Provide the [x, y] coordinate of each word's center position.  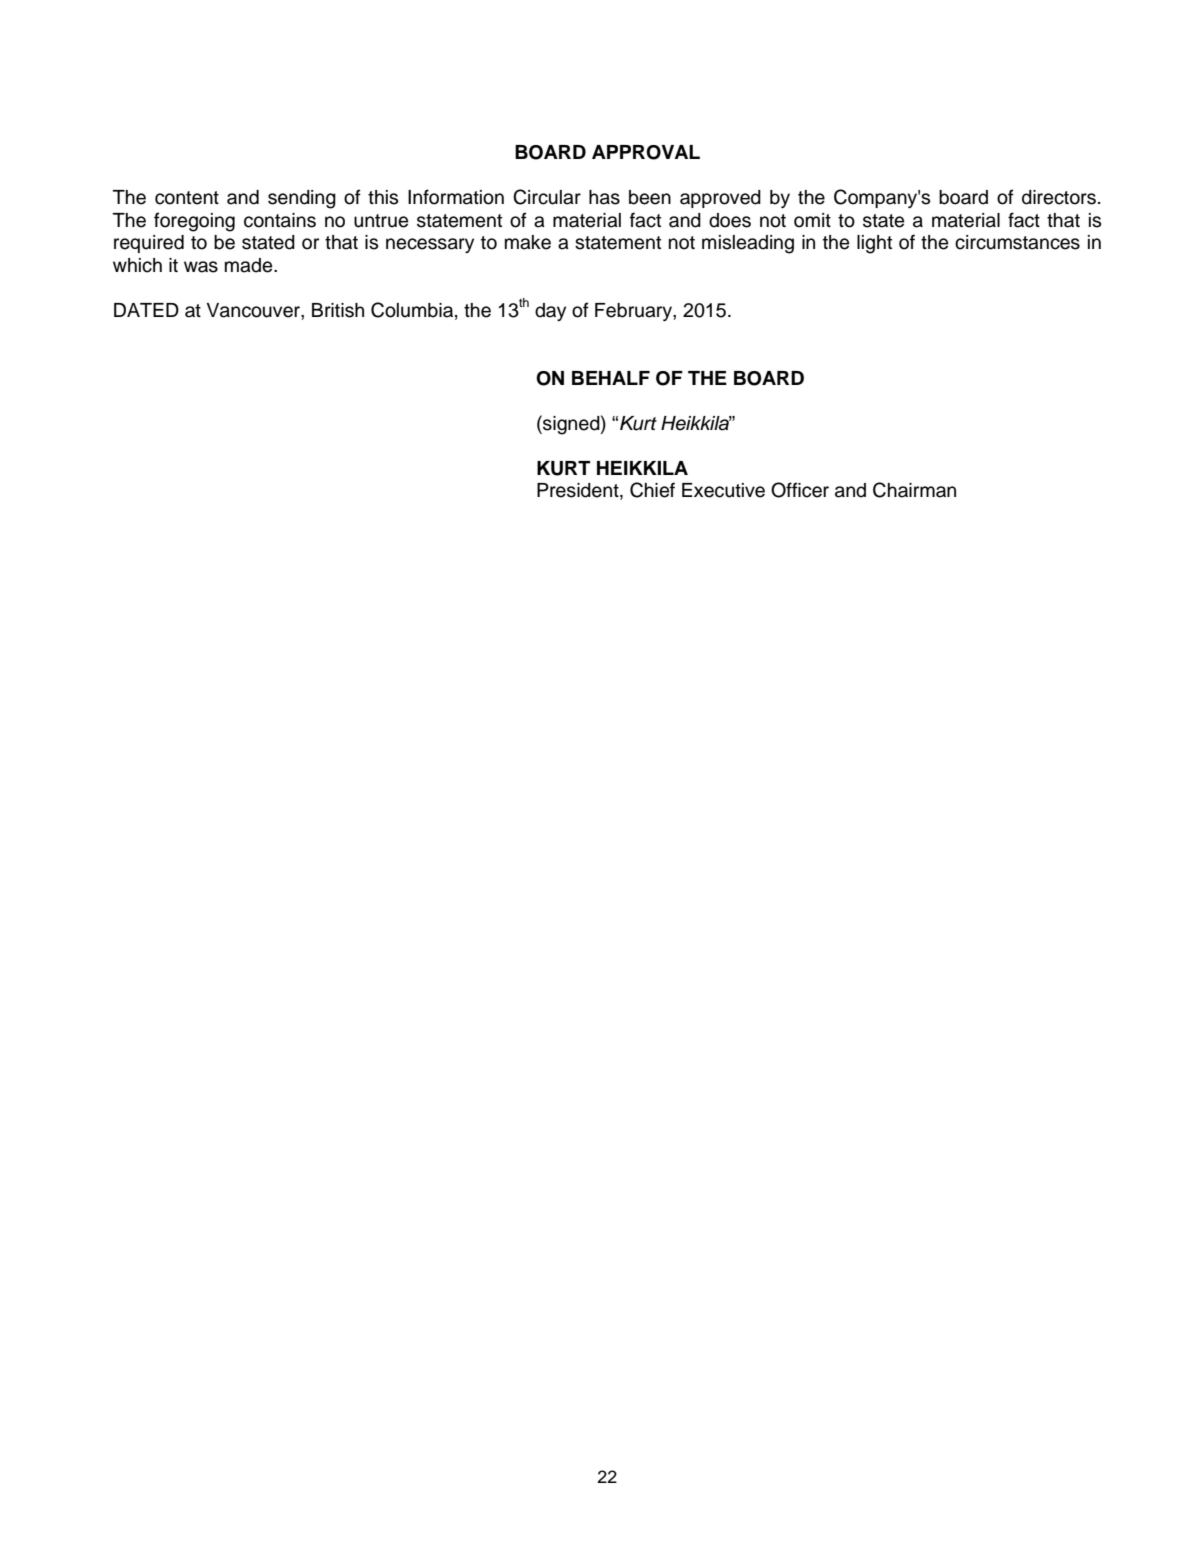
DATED [146, 310]
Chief [652, 490]
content [187, 198]
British [338, 310]
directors [1059, 197]
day [550, 312]
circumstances [1017, 242]
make [528, 242]
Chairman [914, 490]
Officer [800, 490]
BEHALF [611, 378]
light [874, 244]
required [149, 244]
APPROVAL [646, 152]
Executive [723, 490]
